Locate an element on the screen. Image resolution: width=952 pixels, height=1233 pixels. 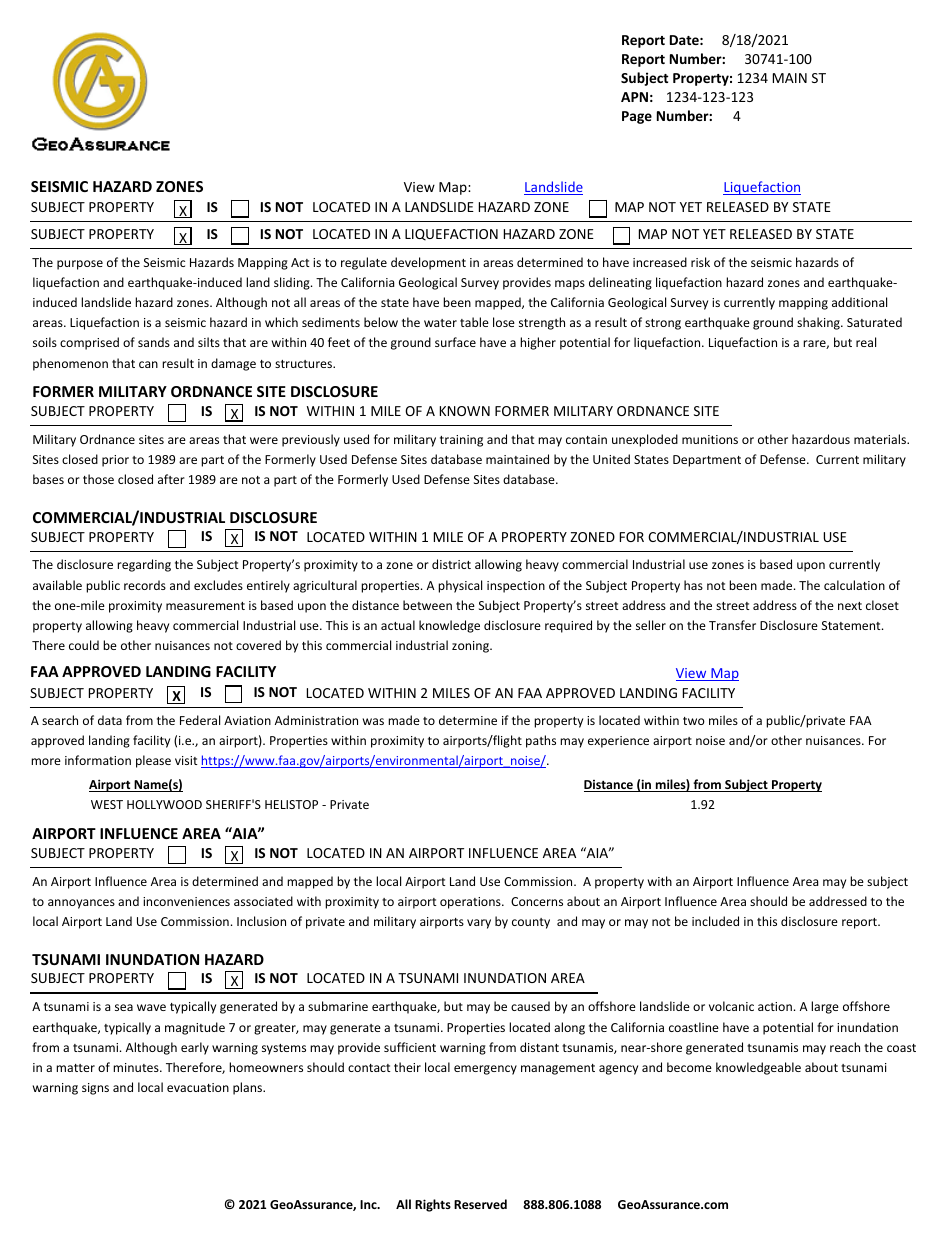
signs is located at coordinates (95, 1089).
